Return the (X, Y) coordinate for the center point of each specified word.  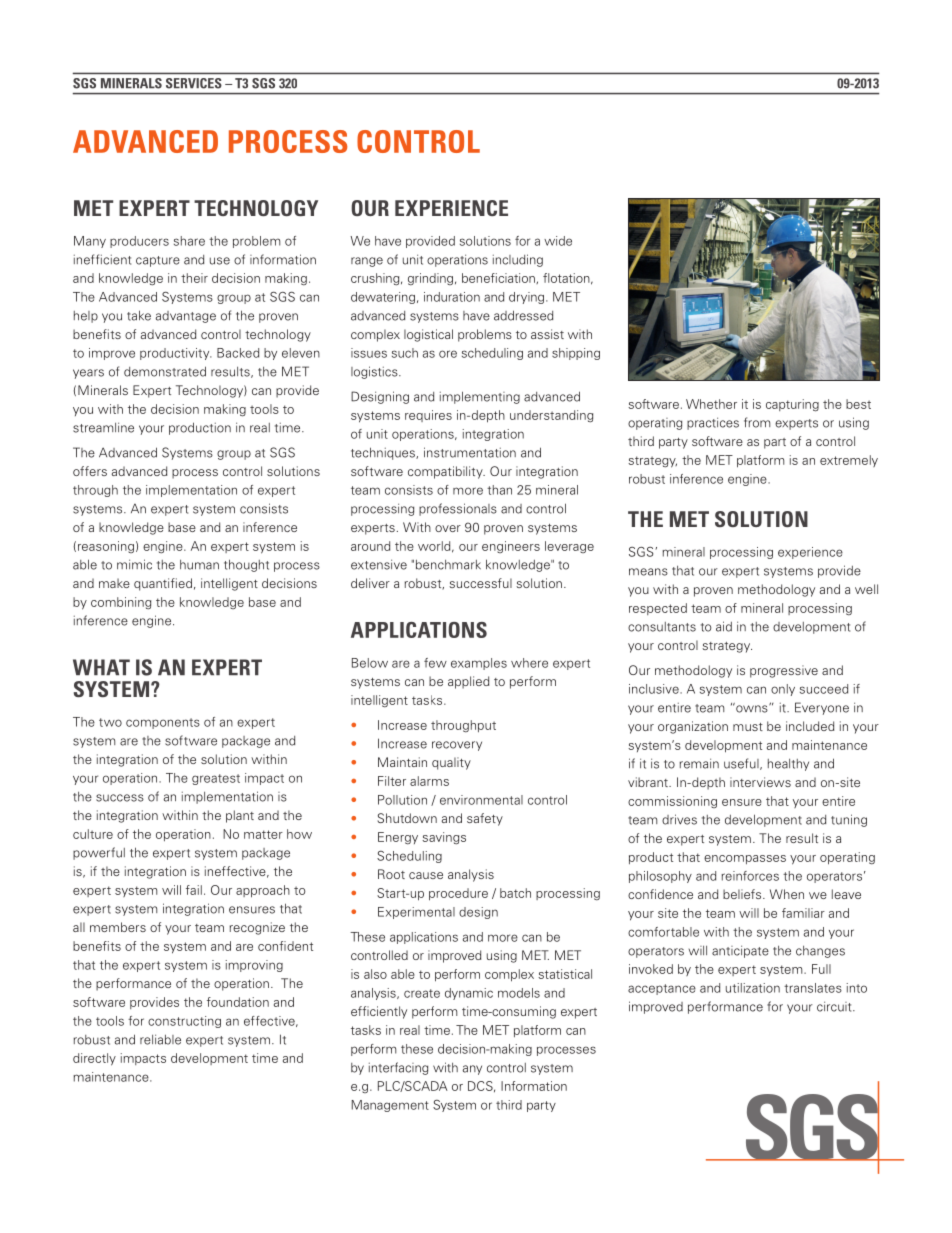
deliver (370, 583)
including (518, 260)
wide (558, 241)
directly (94, 1059)
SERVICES (193, 83)
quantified (163, 584)
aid (724, 626)
